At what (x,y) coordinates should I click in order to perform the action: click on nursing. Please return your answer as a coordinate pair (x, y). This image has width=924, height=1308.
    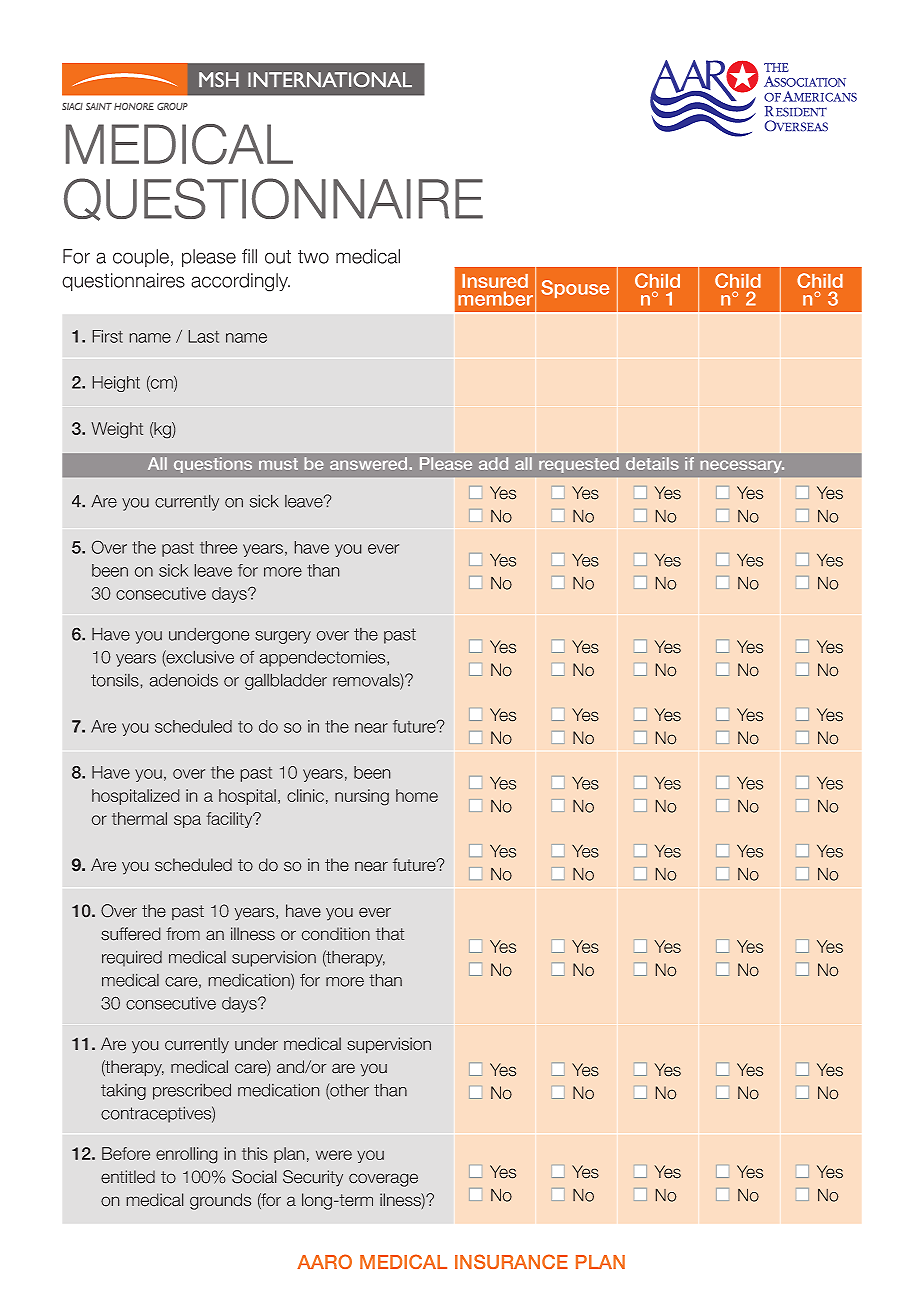
    Looking at the image, I should click on (362, 797).
